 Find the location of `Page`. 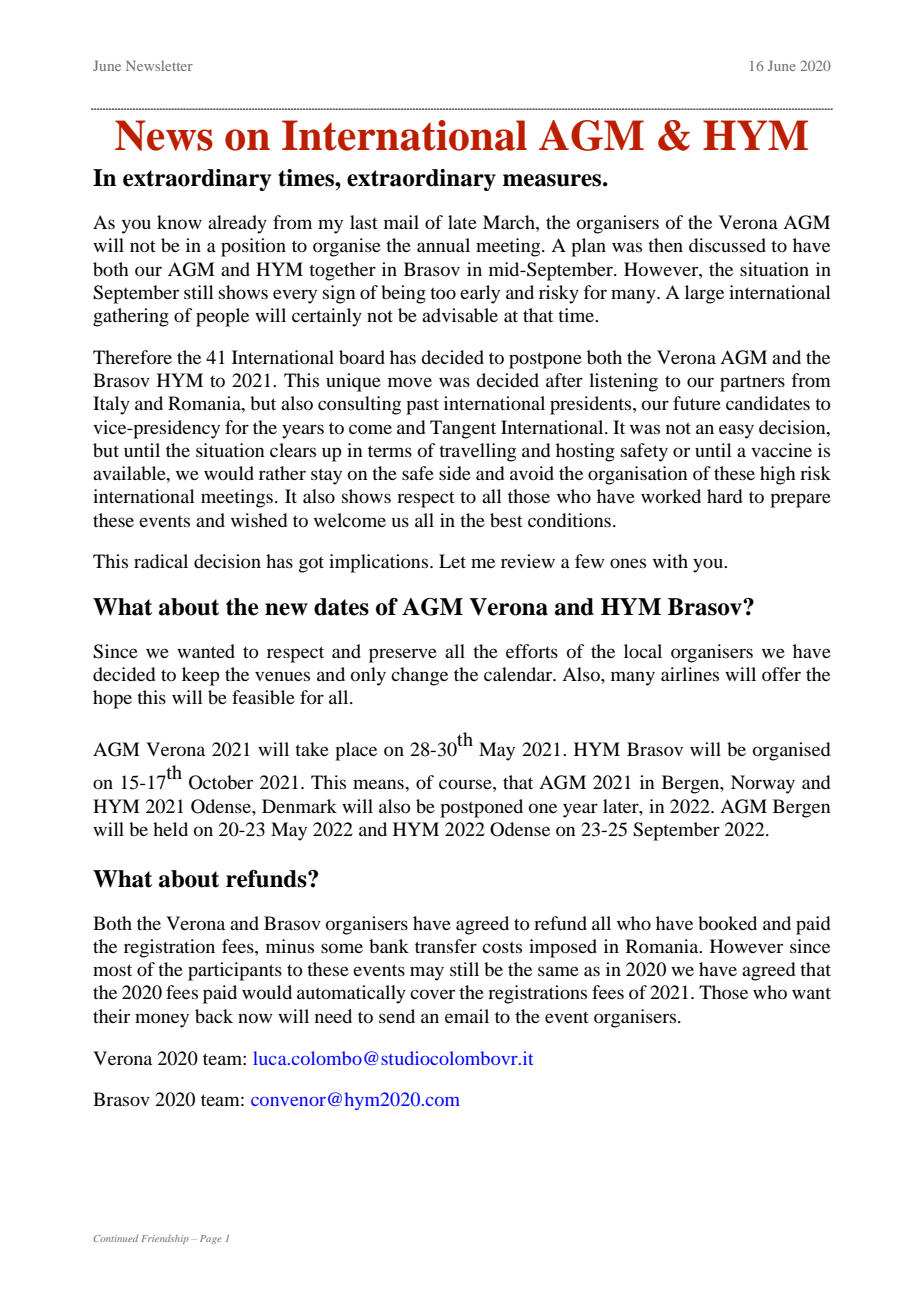

Page is located at coordinates (211, 1239).
